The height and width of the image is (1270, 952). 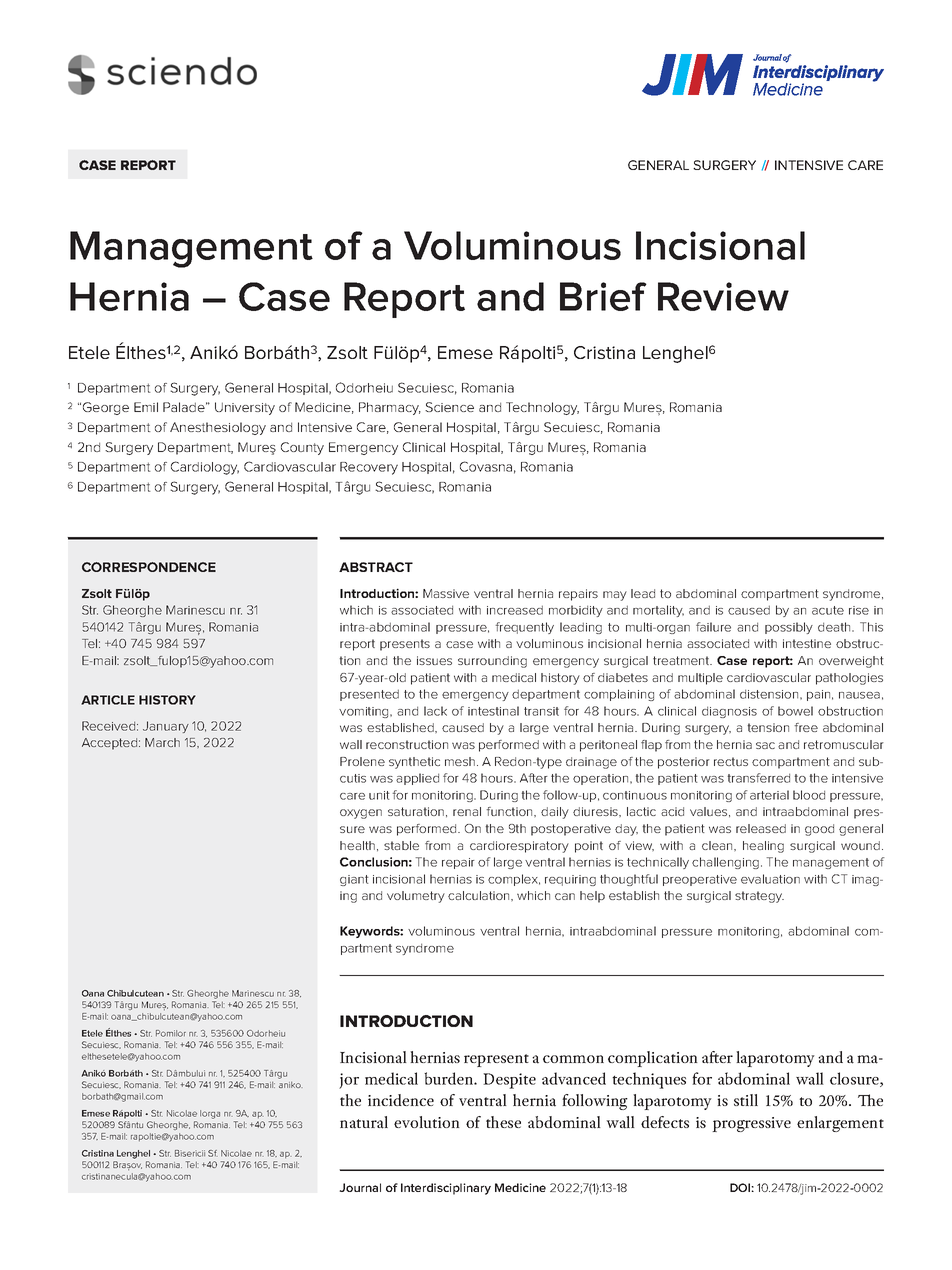 I want to click on ARTICLE, so click(x=108, y=700).
